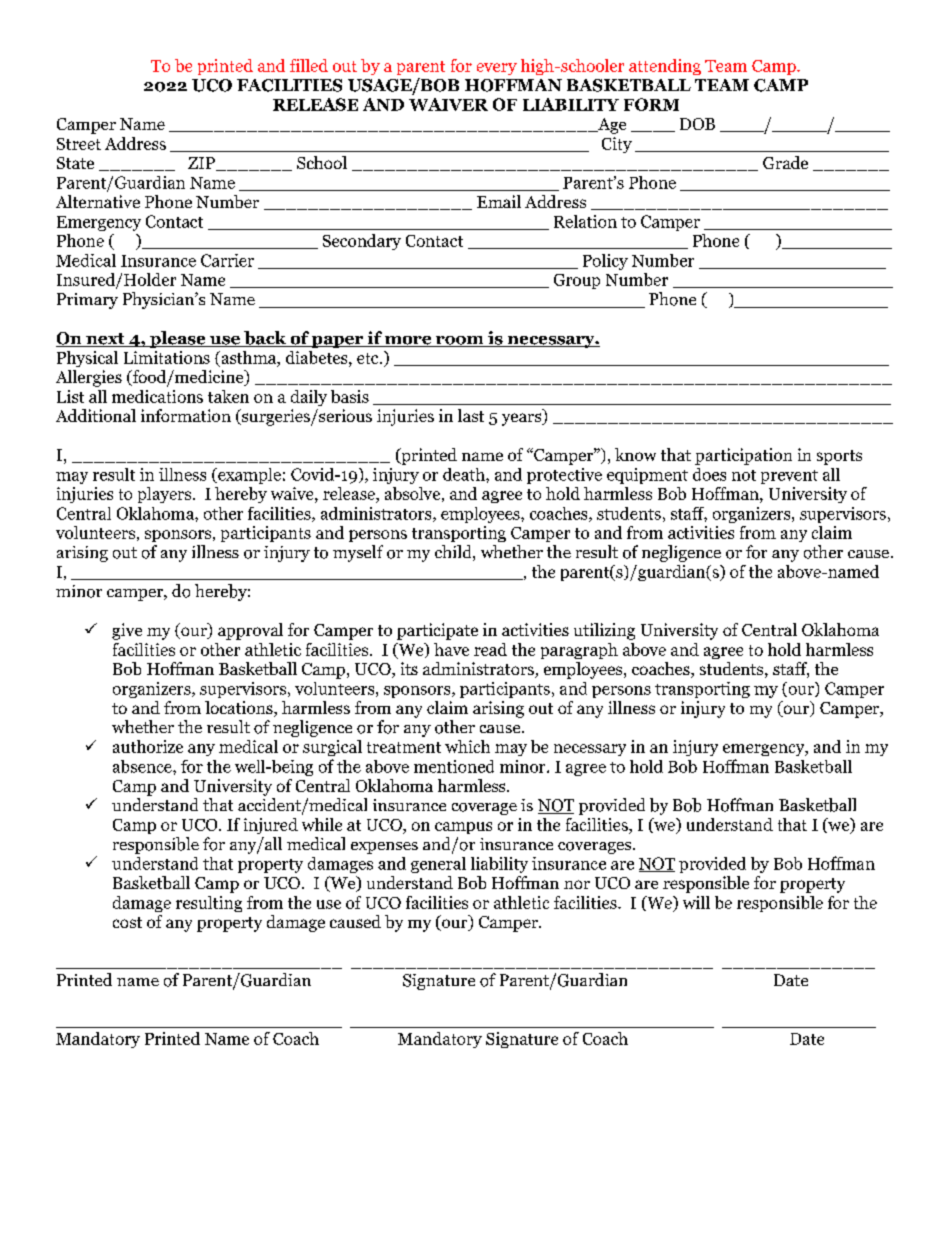 This screenshot has height=1233, width=952. I want to click on every, so click(497, 69).
